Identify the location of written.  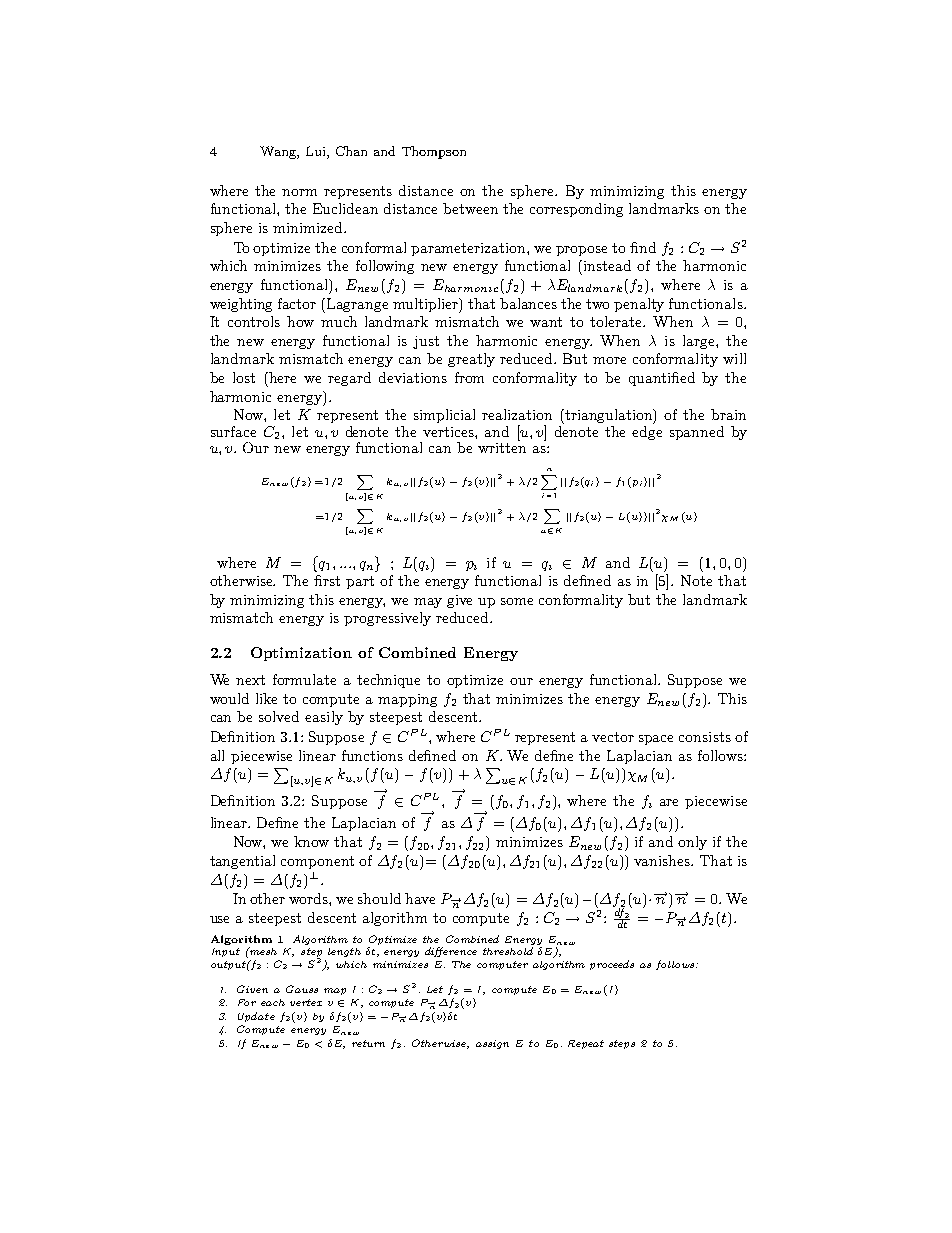
(502, 446).
